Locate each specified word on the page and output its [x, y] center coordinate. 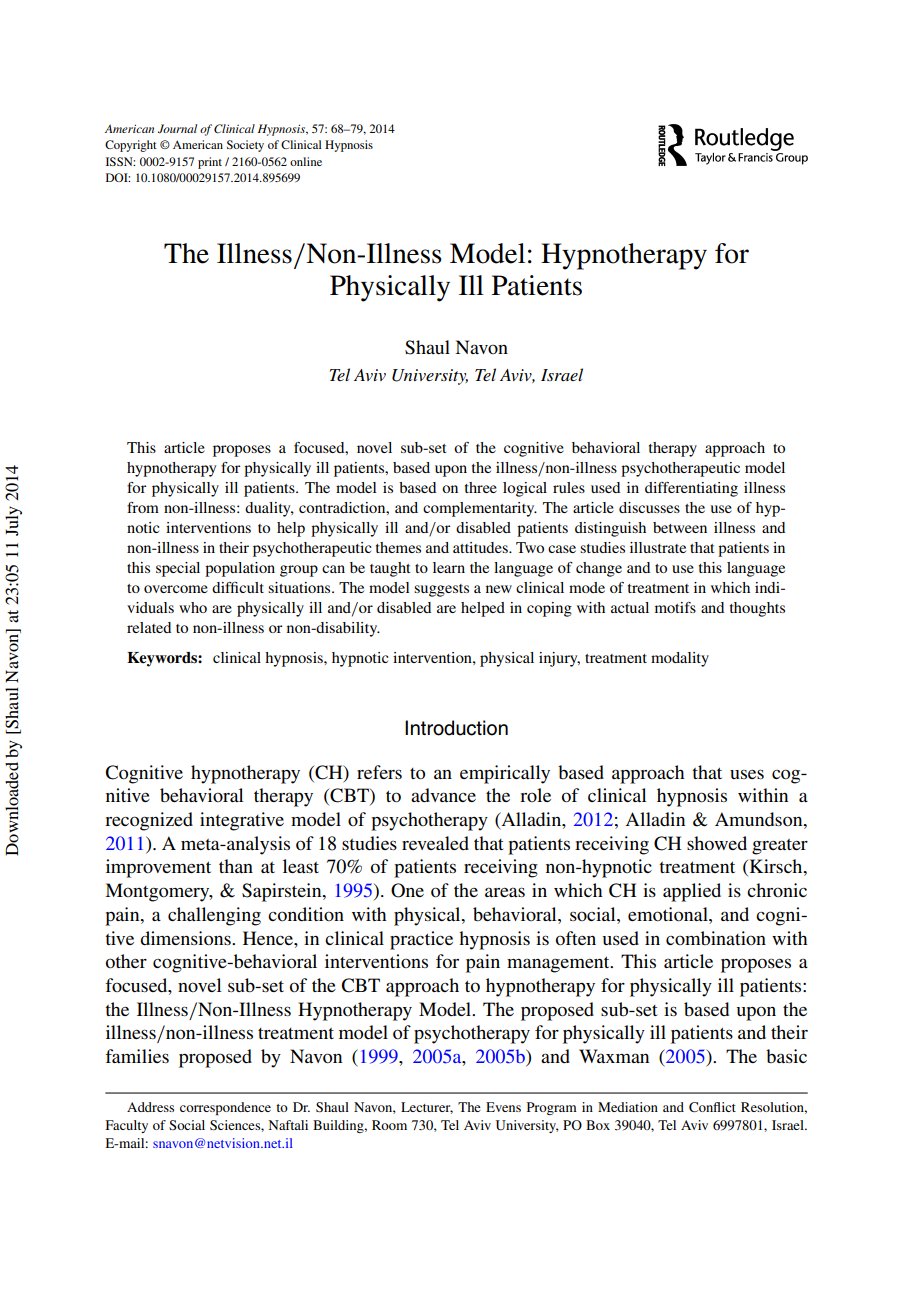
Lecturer [427, 1108]
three [481, 487]
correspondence [225, 1108]
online [306, 161]
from [143, 507]
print [210, 163]
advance [443, 795]
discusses [649, 507]
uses [747, 774]
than [236, 866]
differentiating [691, 489]
